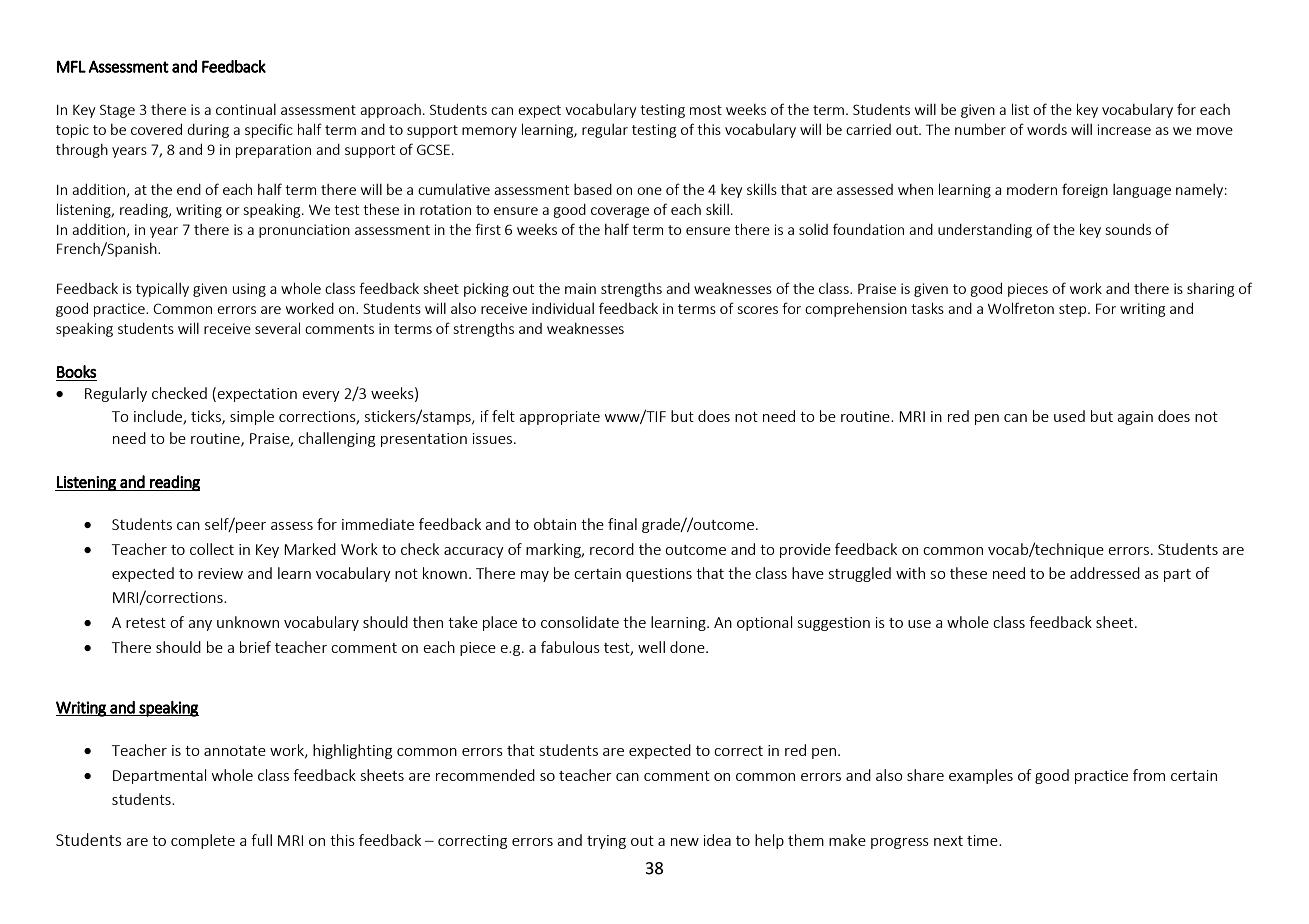  Describe the element at coordinates (336, 439) in the page. I see `challenging` at that location.
